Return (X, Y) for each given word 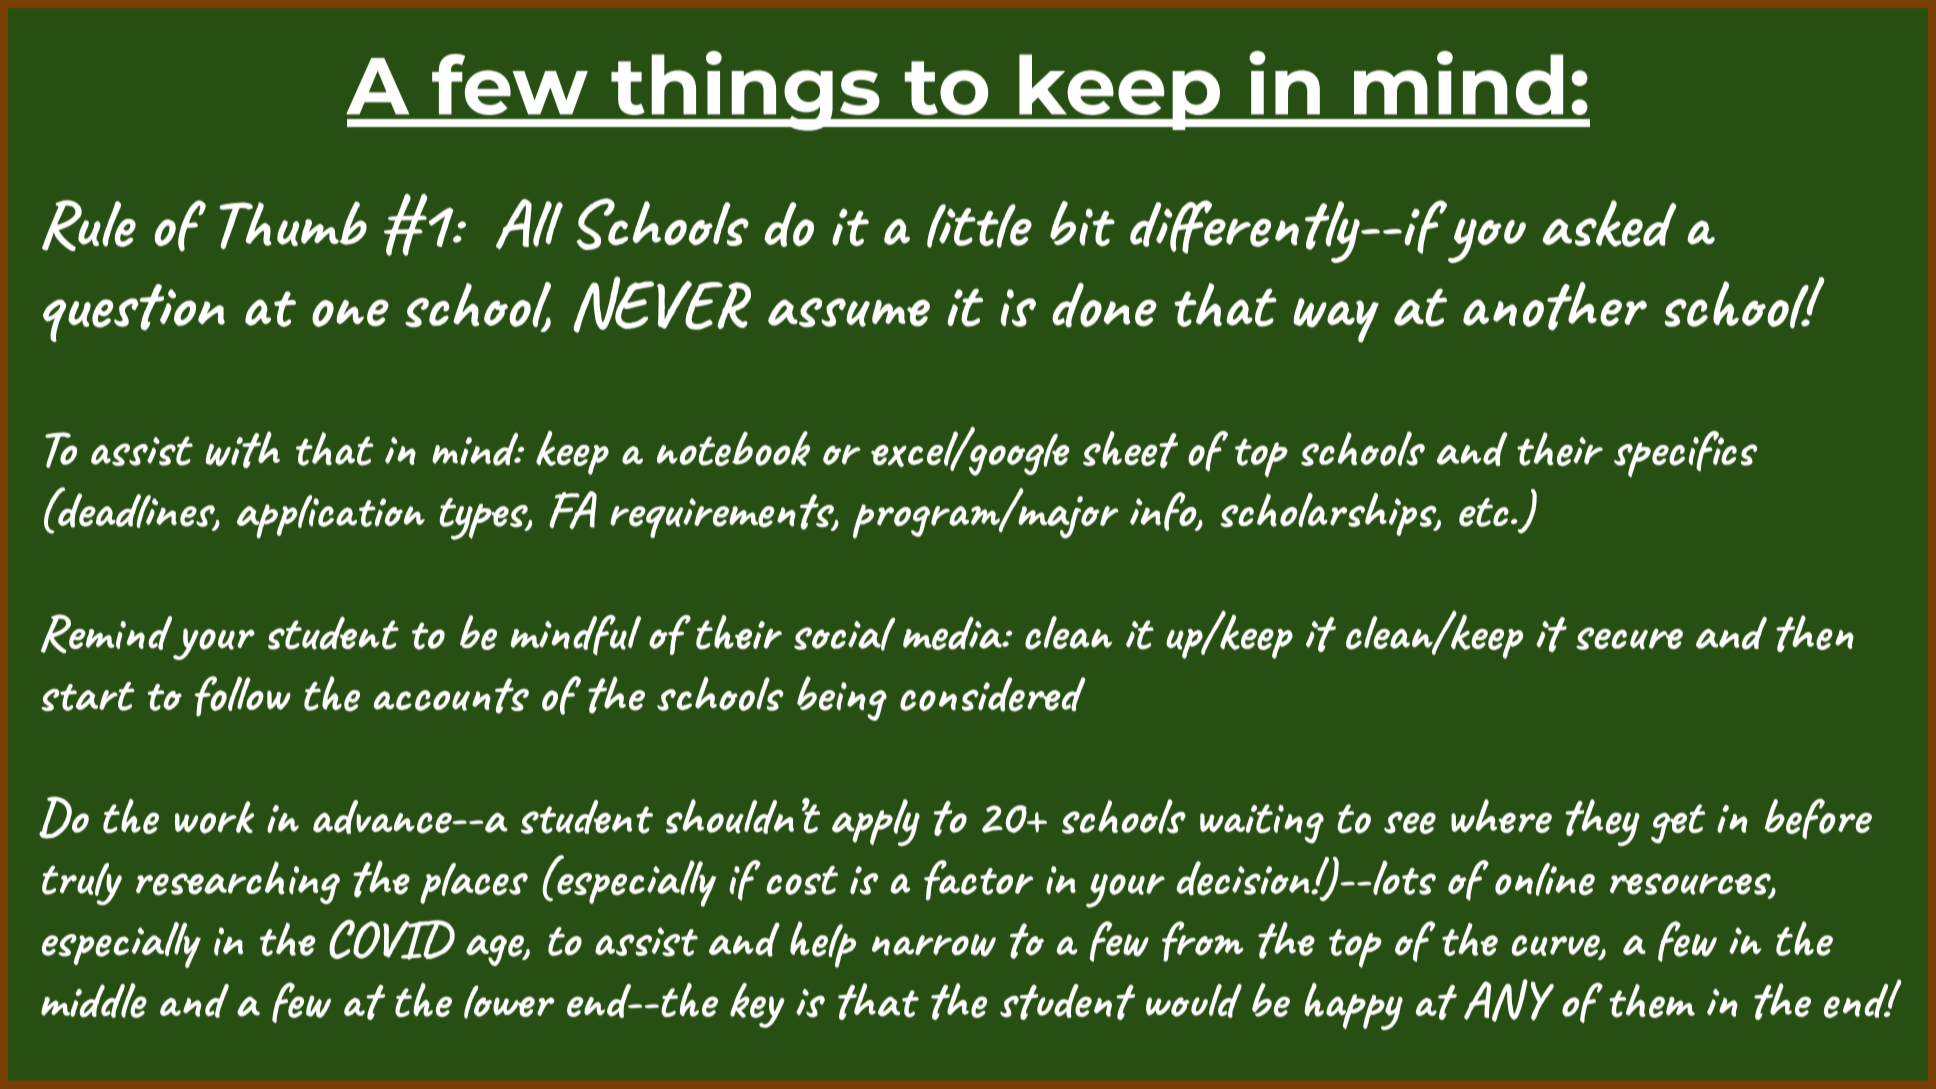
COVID (392, 940)
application (331, 517)
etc (1484, 512)
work (214, 817)
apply (876, 822)
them (1652, 1001)
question (134, 313)
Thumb (293, 225)
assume (849, 313)
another (1555, 306)
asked (1609, 223)
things (745, 91)
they (1603, 822)
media (953, 633)
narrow (934, 945)
